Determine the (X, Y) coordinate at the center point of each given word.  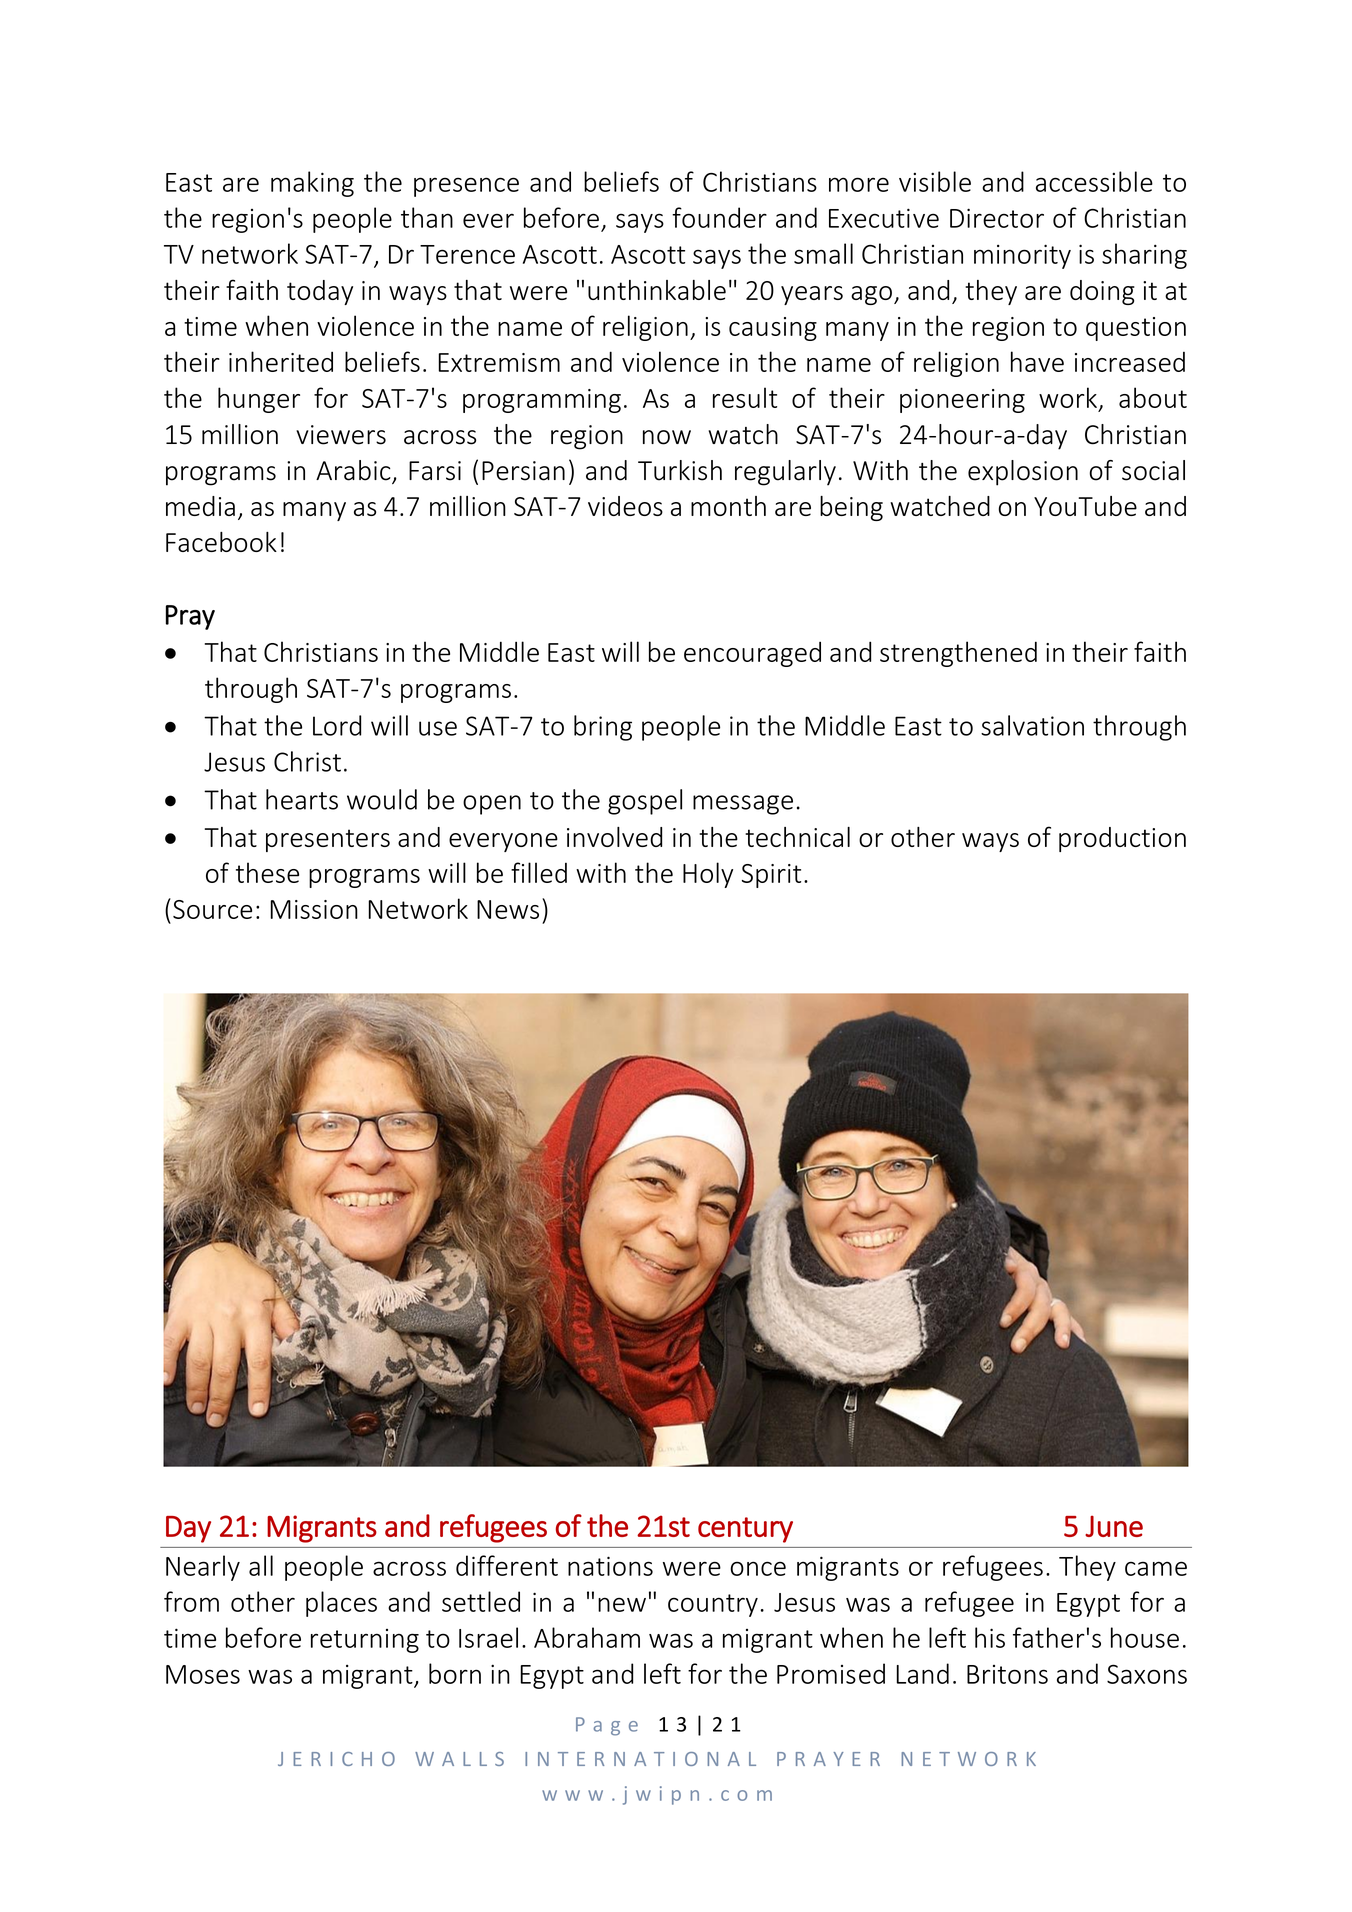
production (1122, 839)
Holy (708, 875)
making (312, 184)
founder (719, 217)
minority (1022, 256)
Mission (314, 909)
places (341, 1604)
